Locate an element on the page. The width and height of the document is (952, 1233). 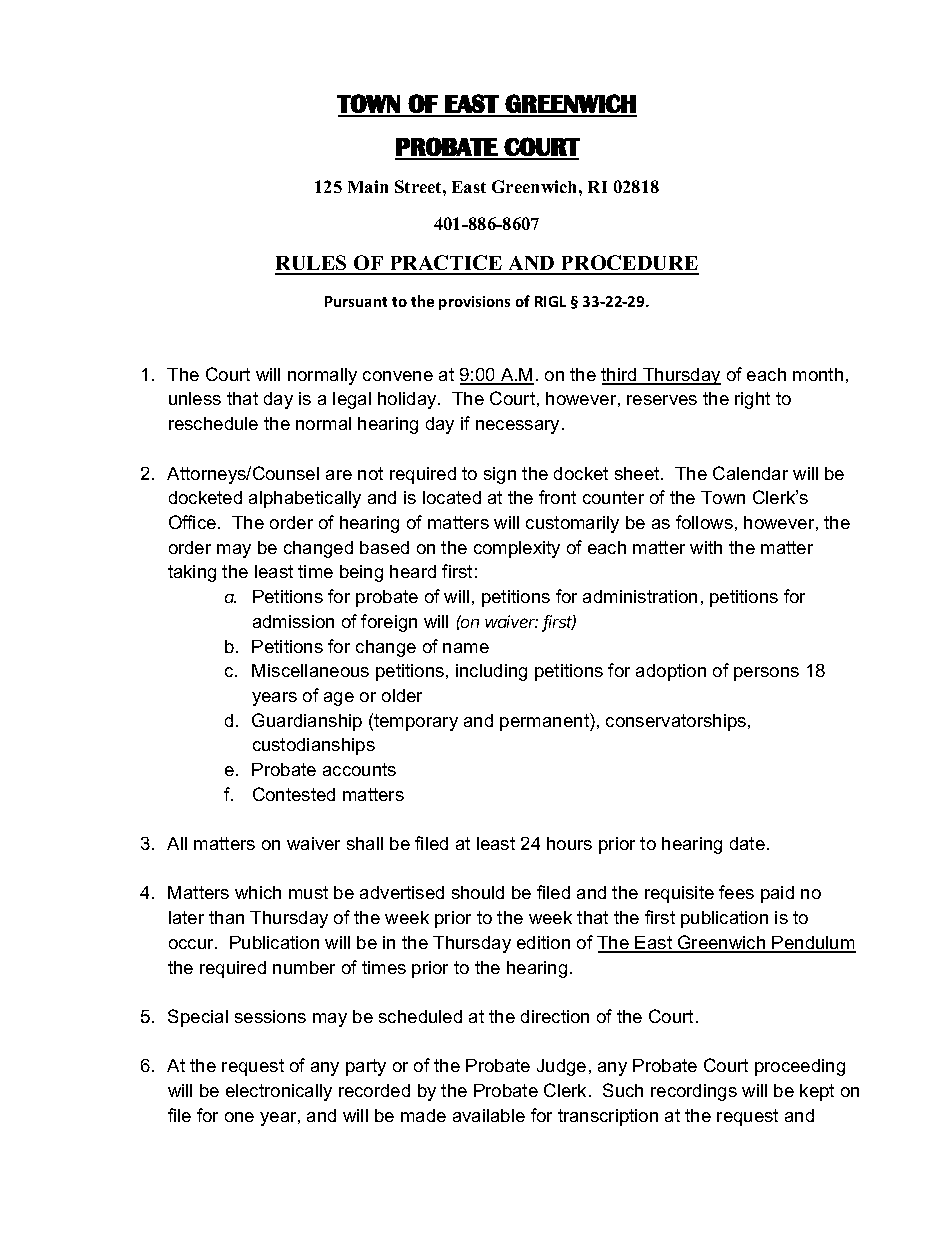
right is located at coordinates (752, 400).
